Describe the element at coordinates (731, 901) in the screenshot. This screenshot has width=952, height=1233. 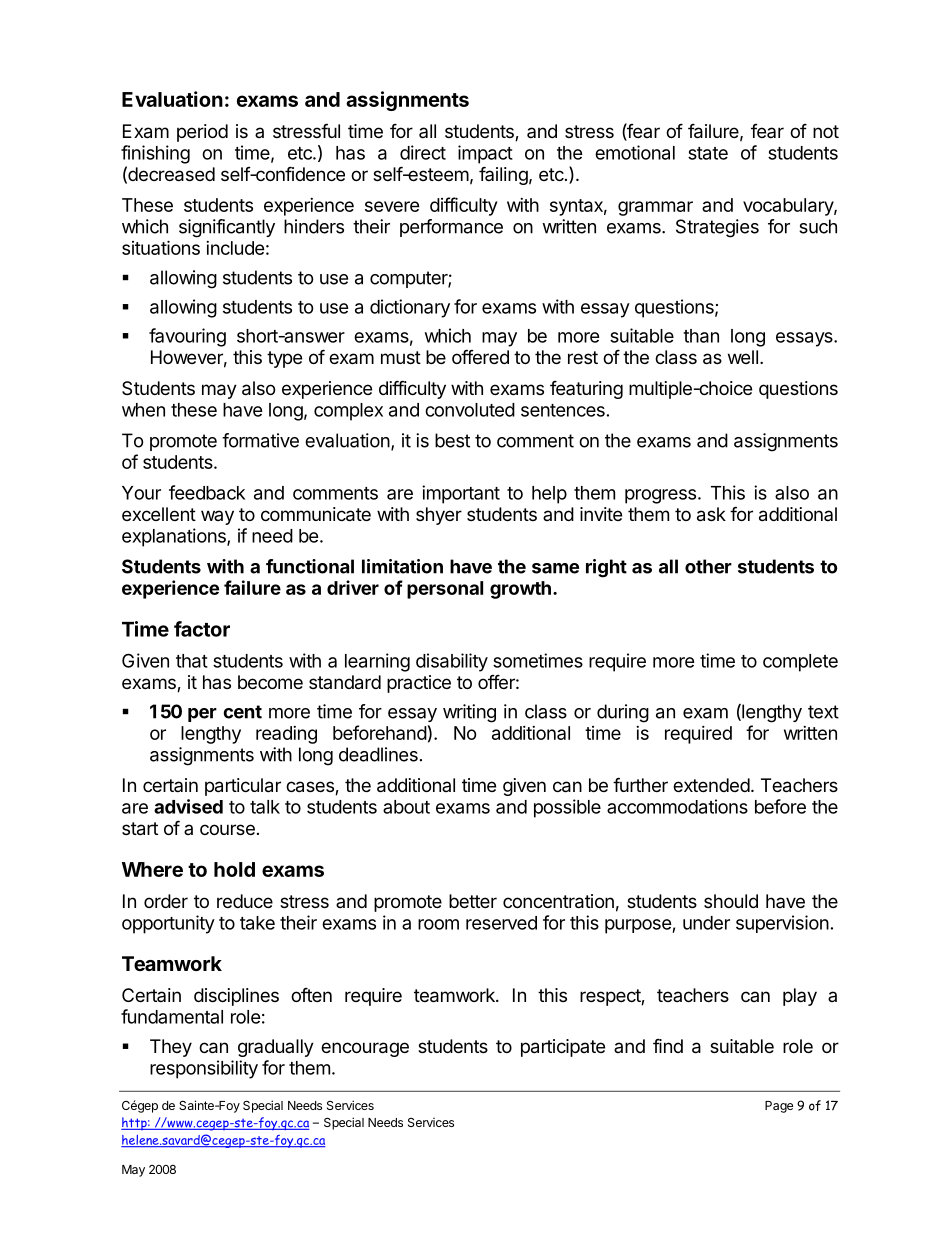
I see `should` at that location.
